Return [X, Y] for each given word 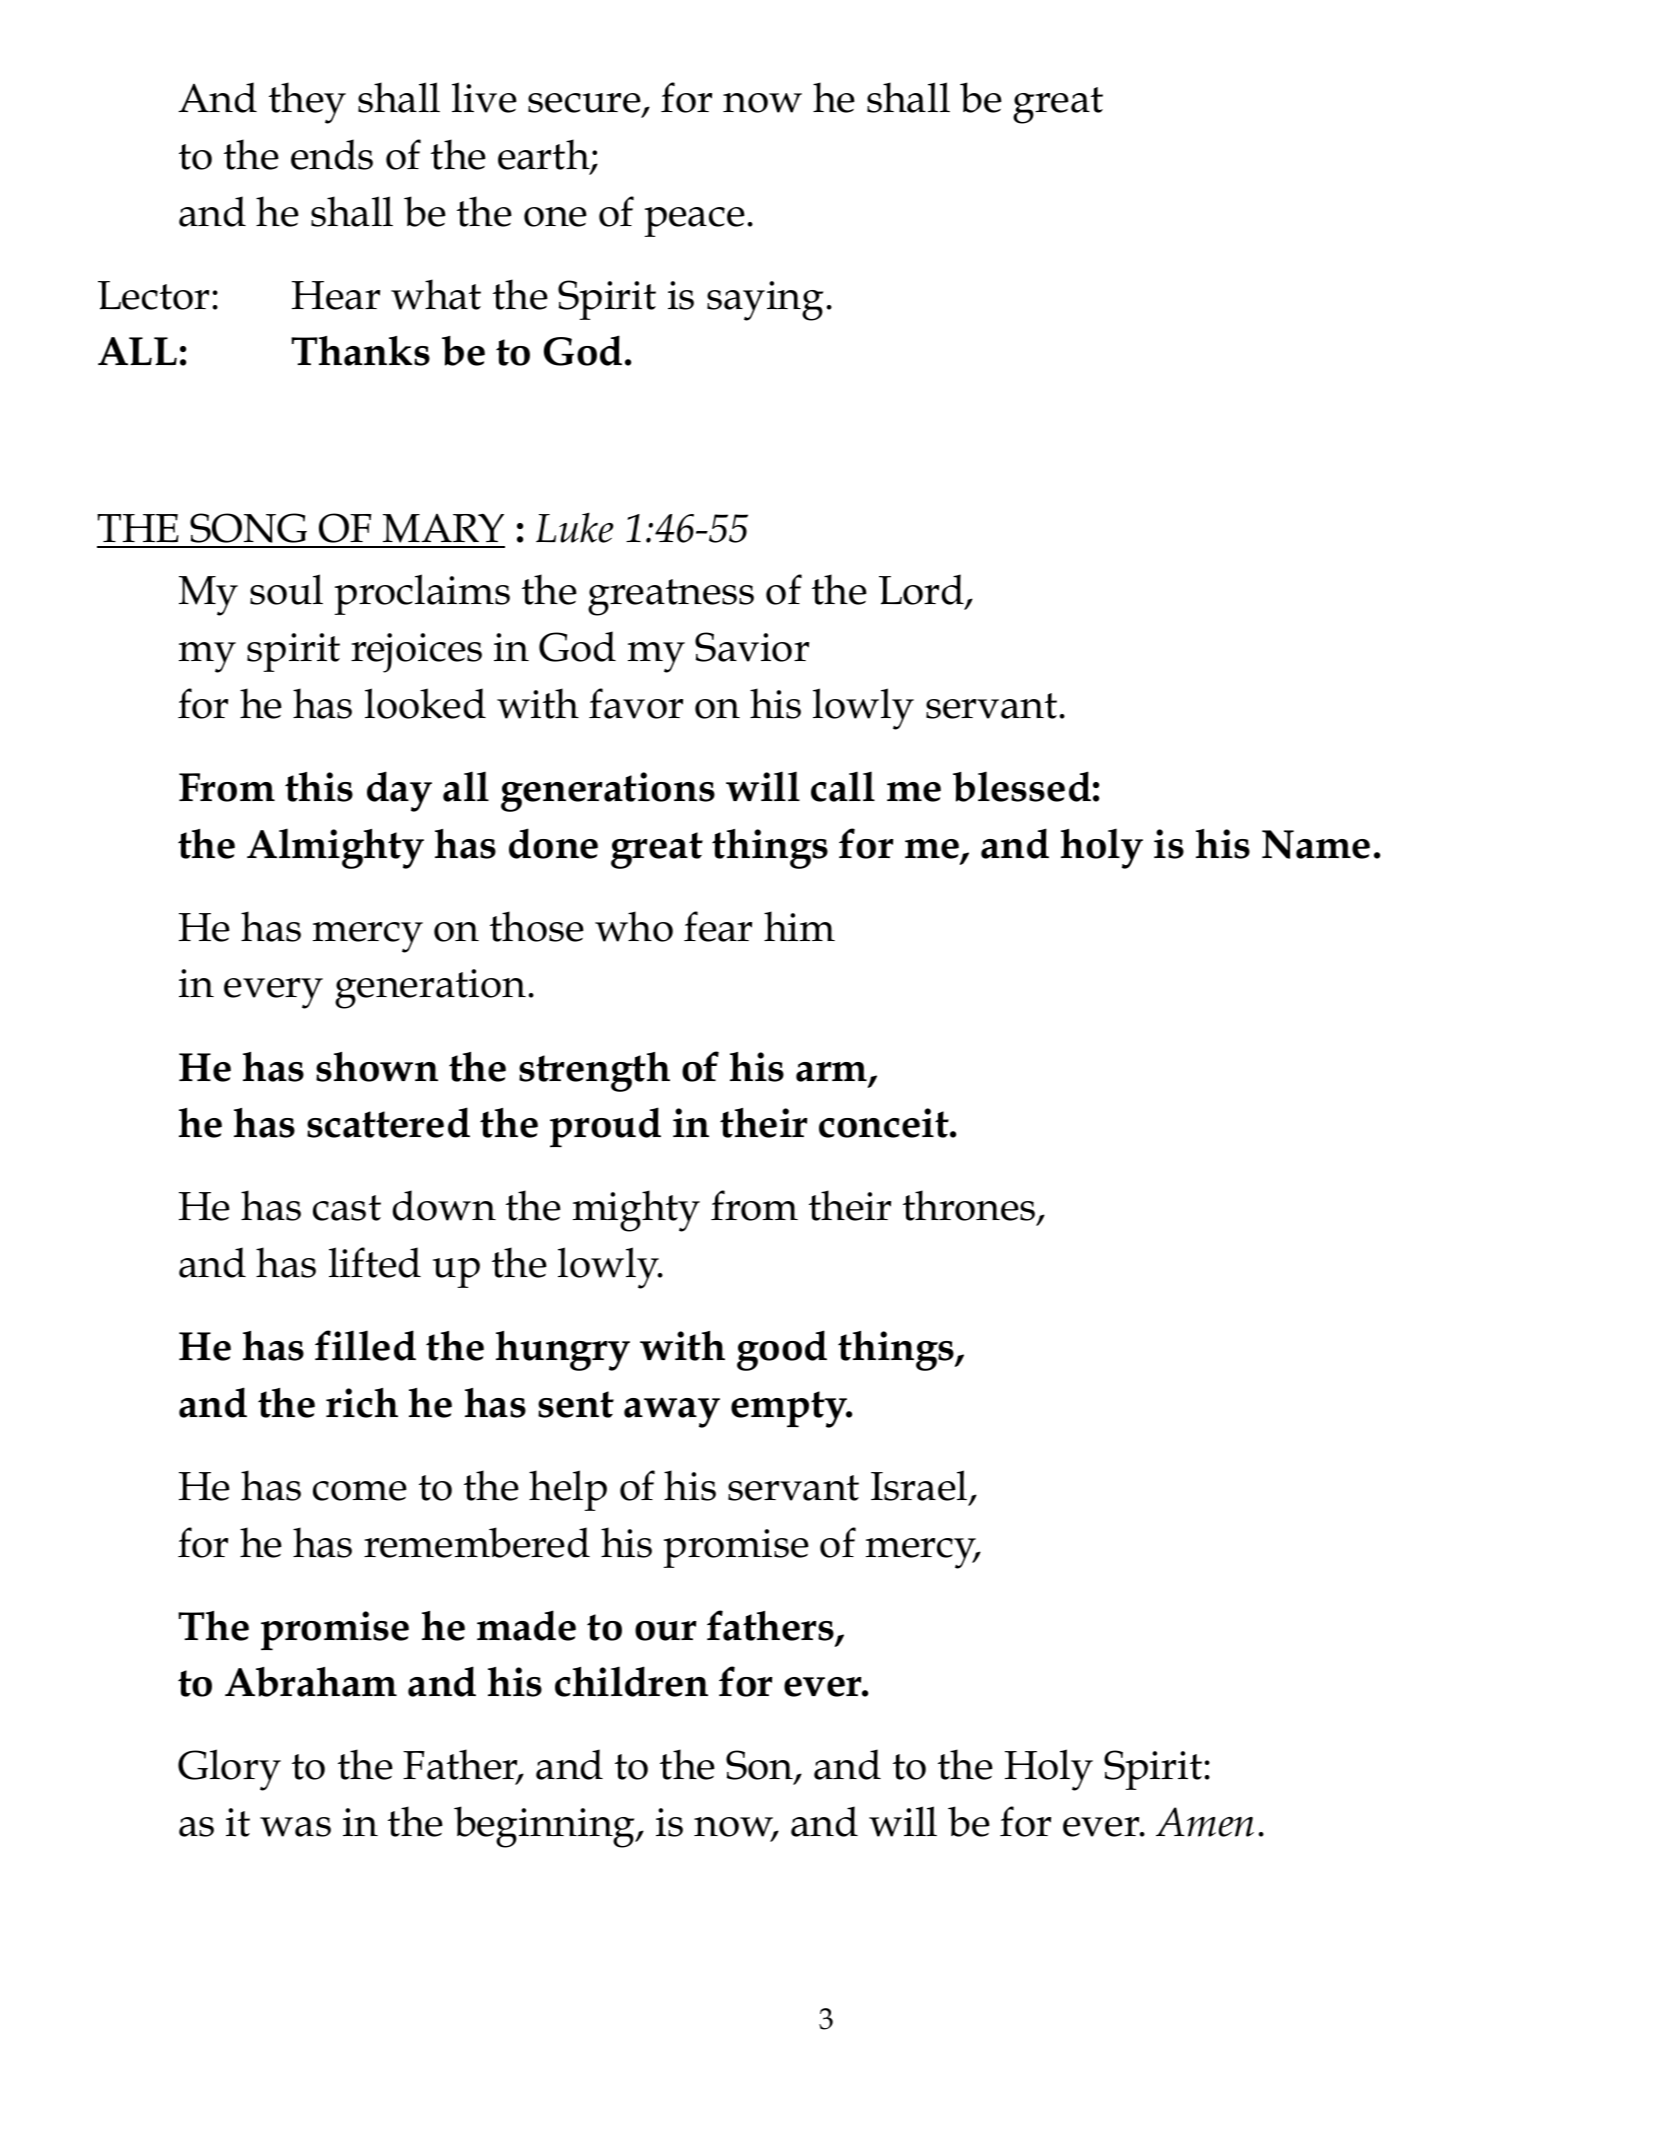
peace [695, 222]
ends [332, 154]
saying [765, 301]
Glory [229, 1770]
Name [1316, 844]
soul [286, 589]
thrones [970, 1207]
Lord [922, 591]
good [782, 1350]
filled [365, 1345]
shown [377, 1067]
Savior [752, 647]
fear [718, 926]
